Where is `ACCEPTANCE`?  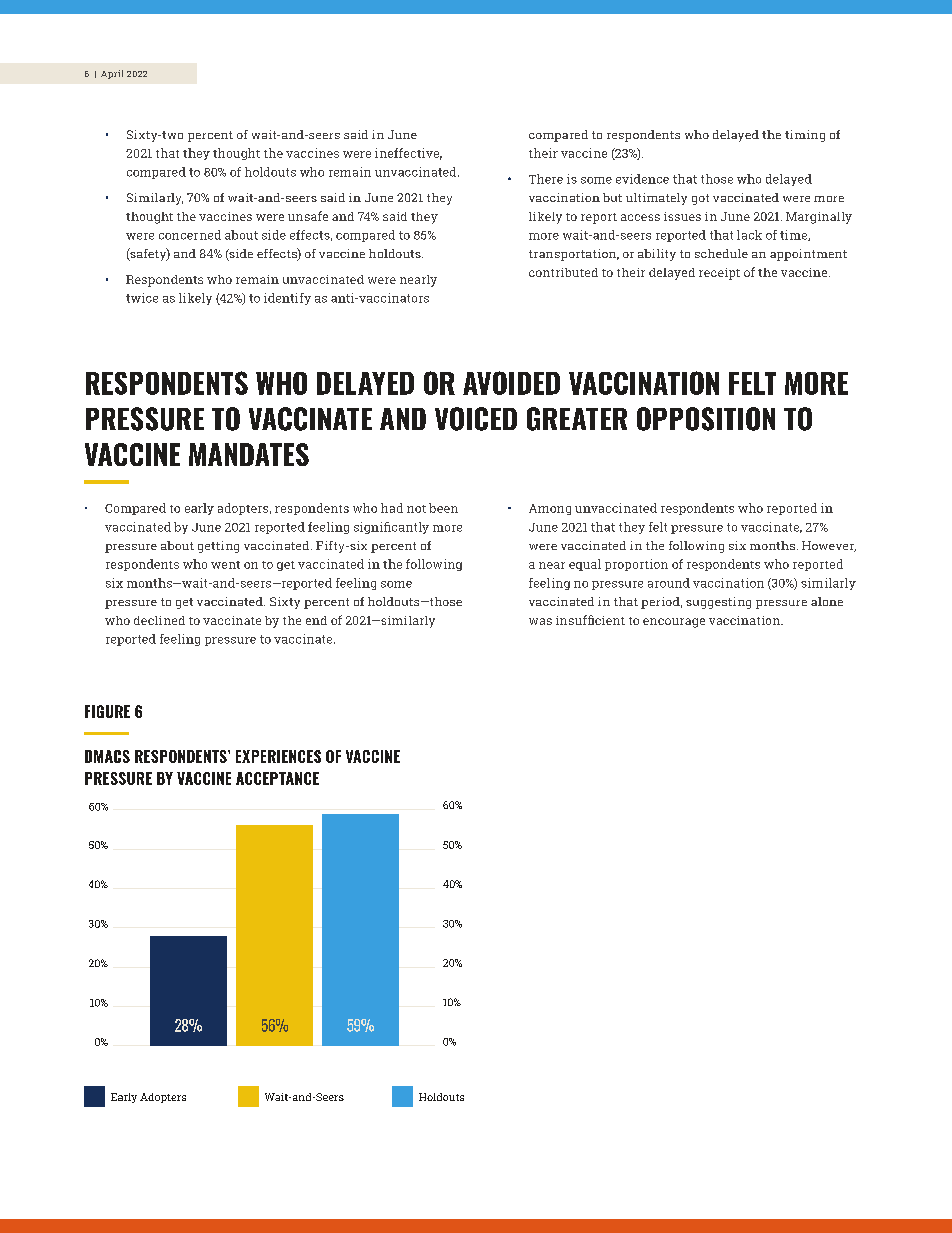 ACCEPTANCE is located at coordinates (277, 778).
